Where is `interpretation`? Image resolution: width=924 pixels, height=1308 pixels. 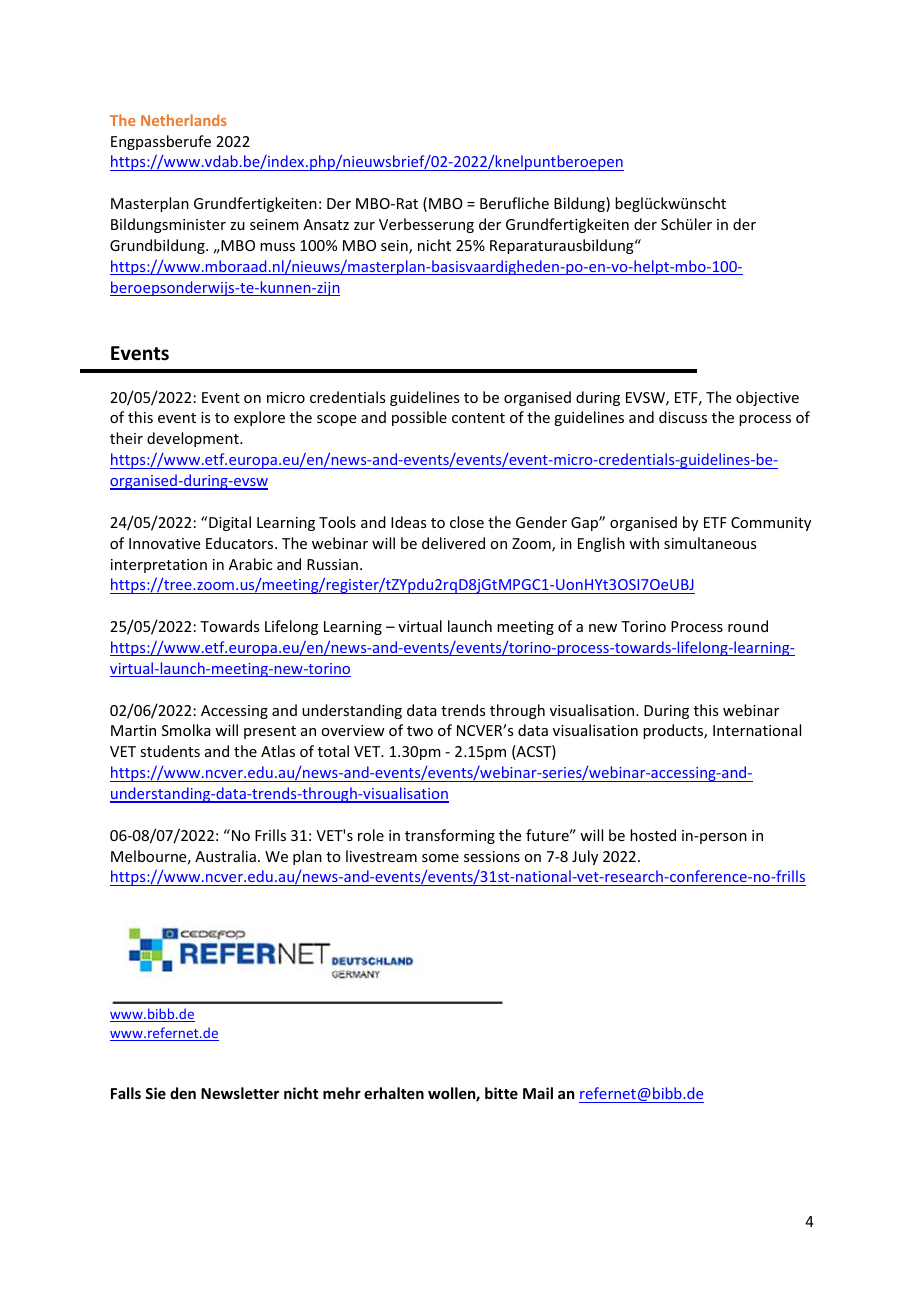 interpretation is located at coordinates (159, 566).
